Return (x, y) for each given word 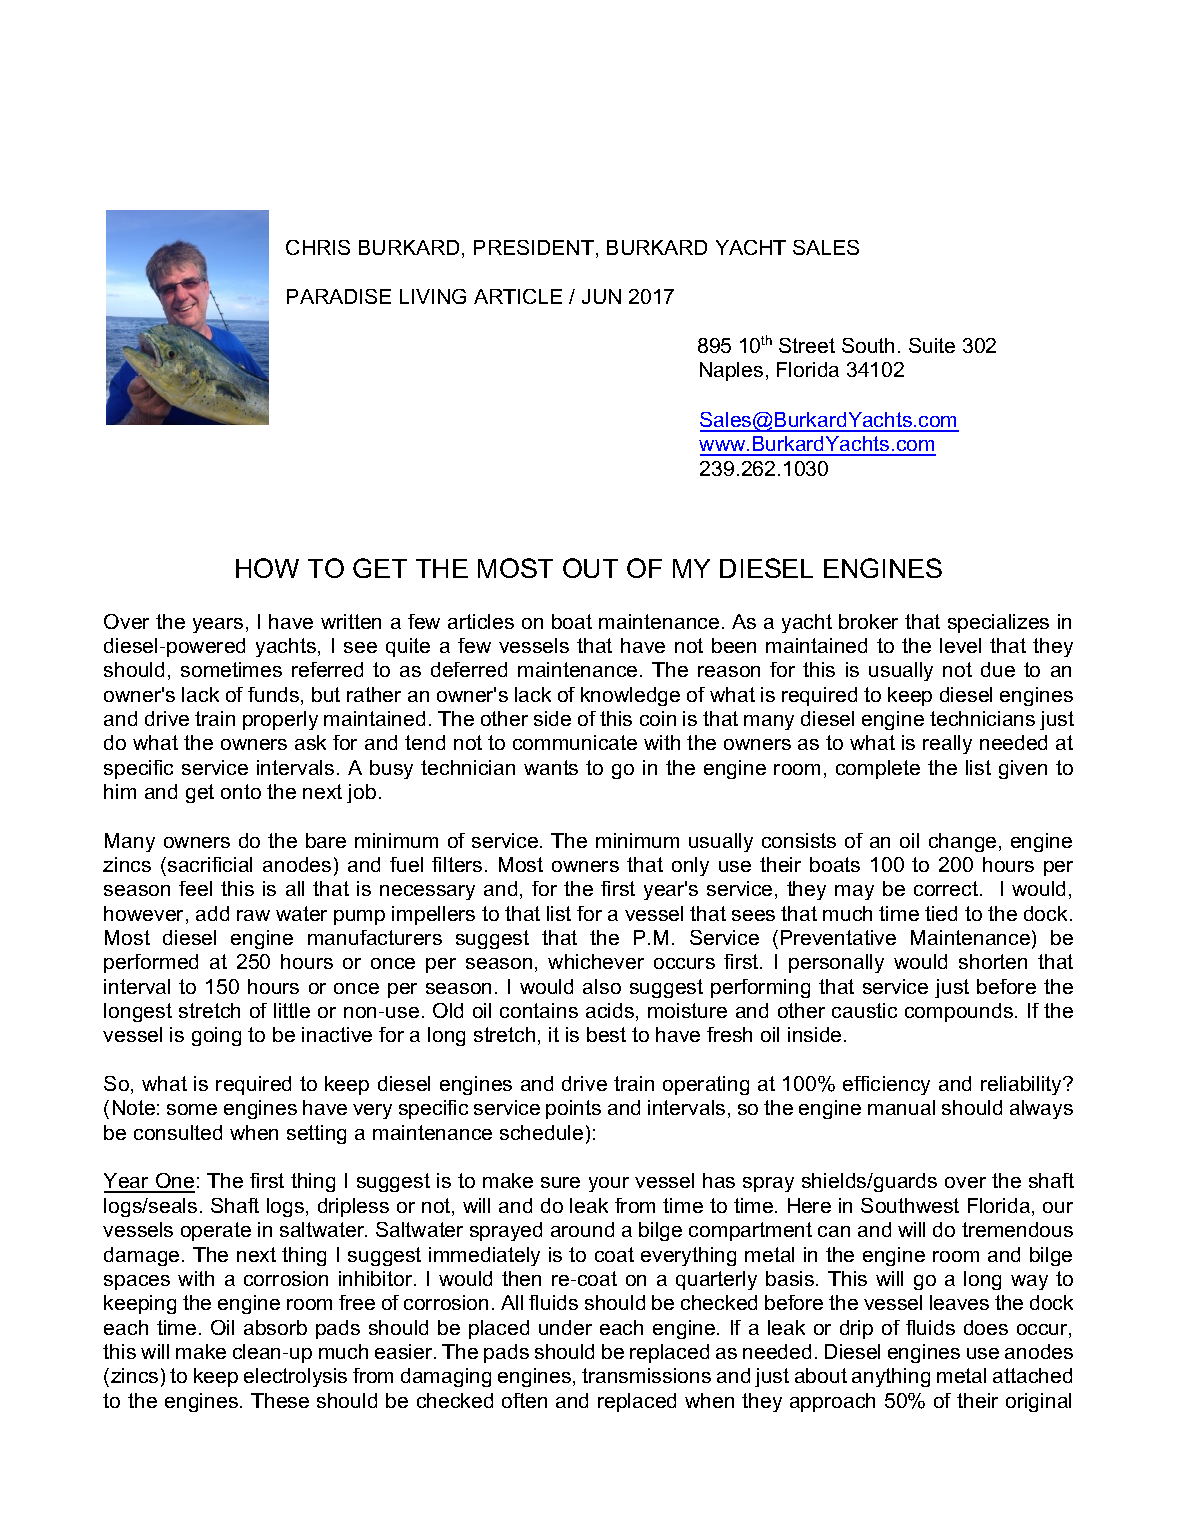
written (351, 621)
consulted (178, 1132)
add (212, 913)
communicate (575, 742)
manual (901, 1107)
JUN (601, 296)
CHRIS (318, 247)
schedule (541, 1132)
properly (280, 720)
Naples (731, 371)
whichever (596, 961)
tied (941, 913)
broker (868, 621)
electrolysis (295, 1377)
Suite (932, 345)
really (947, 744)
